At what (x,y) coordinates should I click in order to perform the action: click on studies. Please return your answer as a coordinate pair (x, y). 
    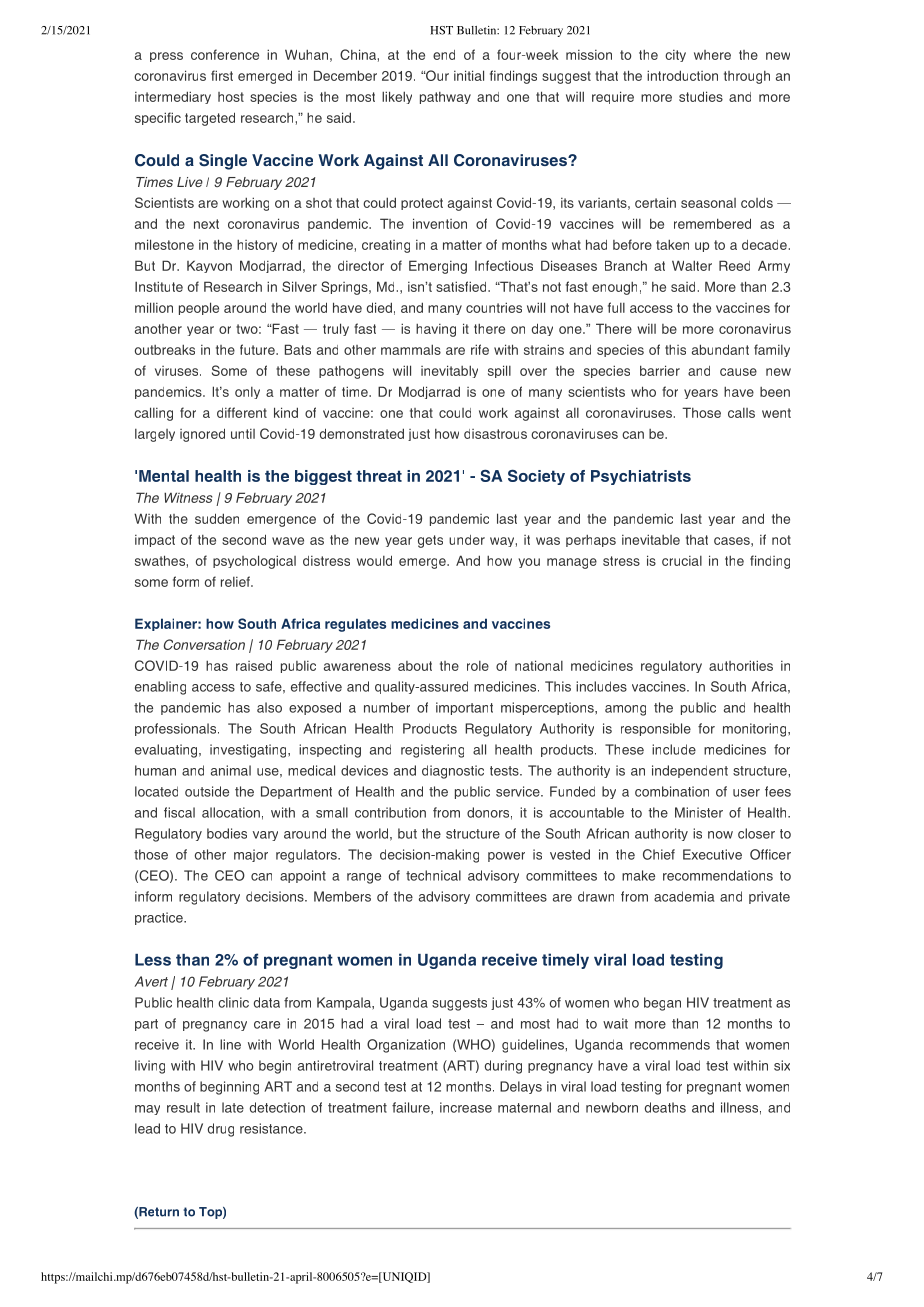
    Looking at the image, I should click on (701, 96).
